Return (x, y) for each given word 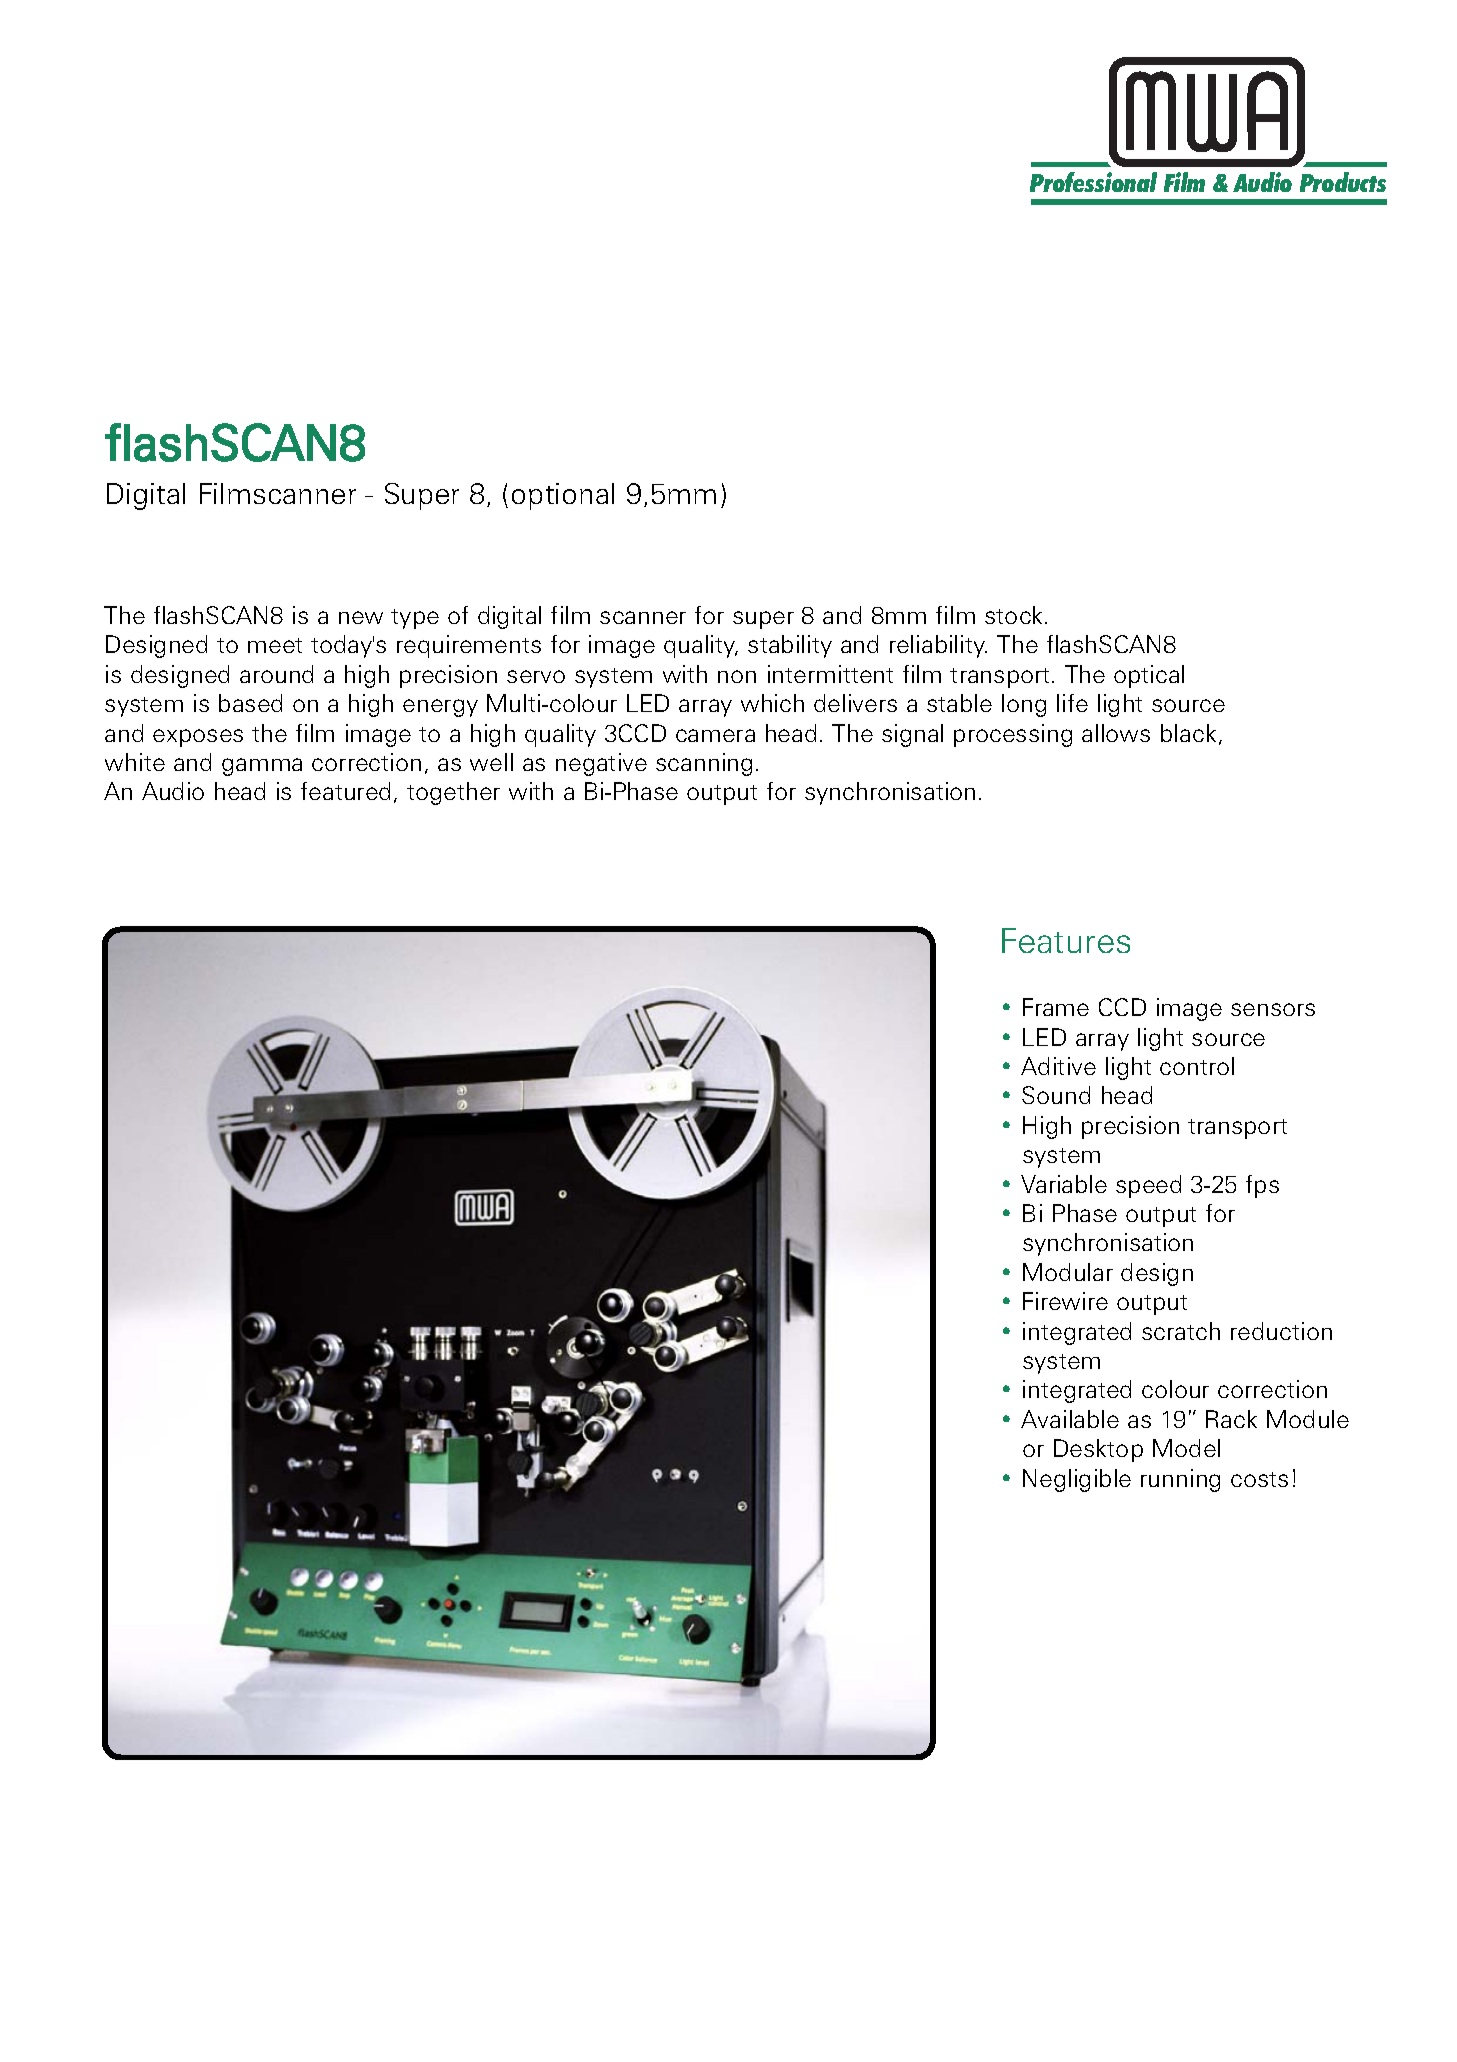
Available (1070, 1419)
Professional (1093, 182)
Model (1186, 1448)
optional (563, 496)
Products (1343, 182)
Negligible (1077, 1480)
